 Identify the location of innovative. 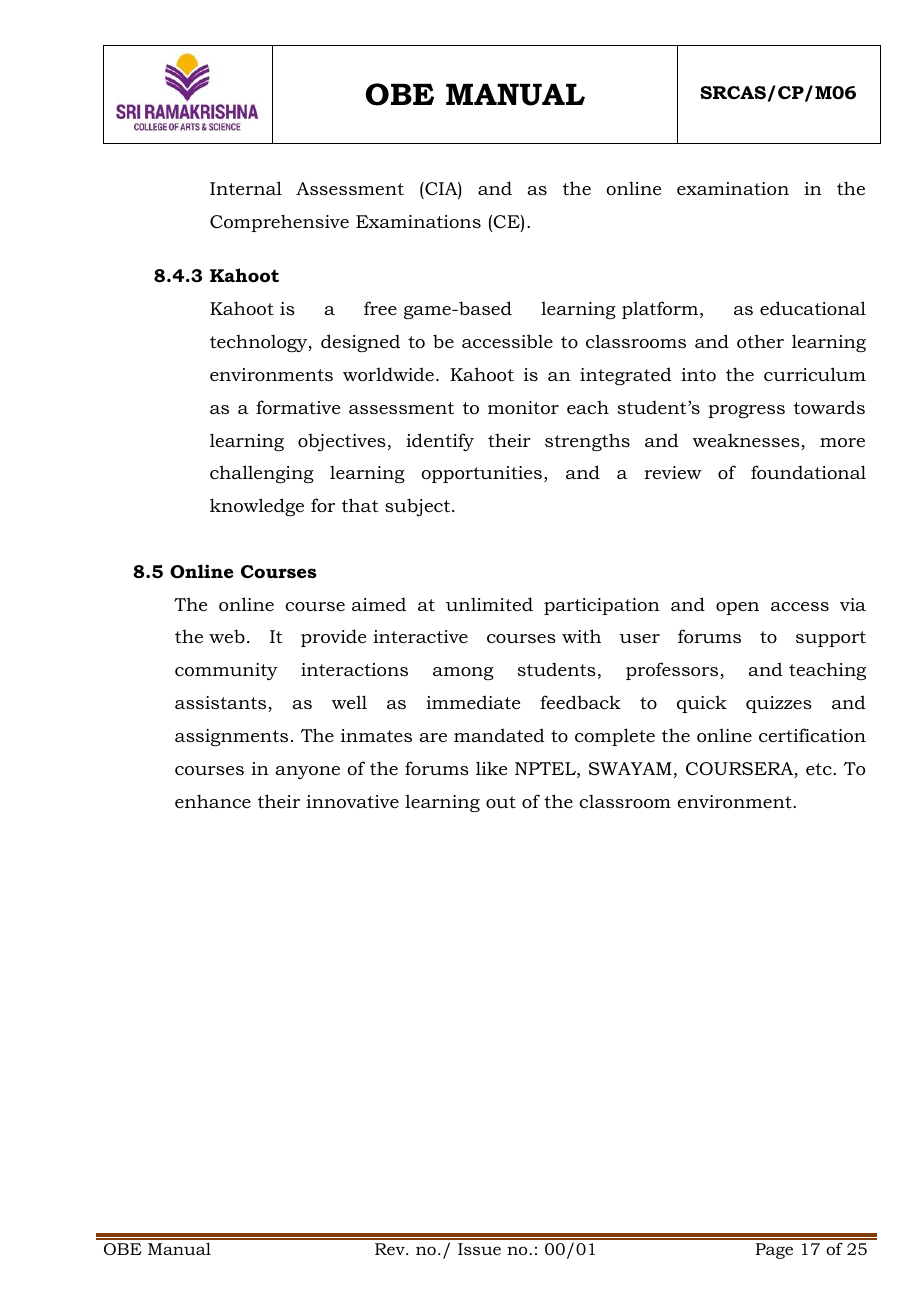
(352, 802).
